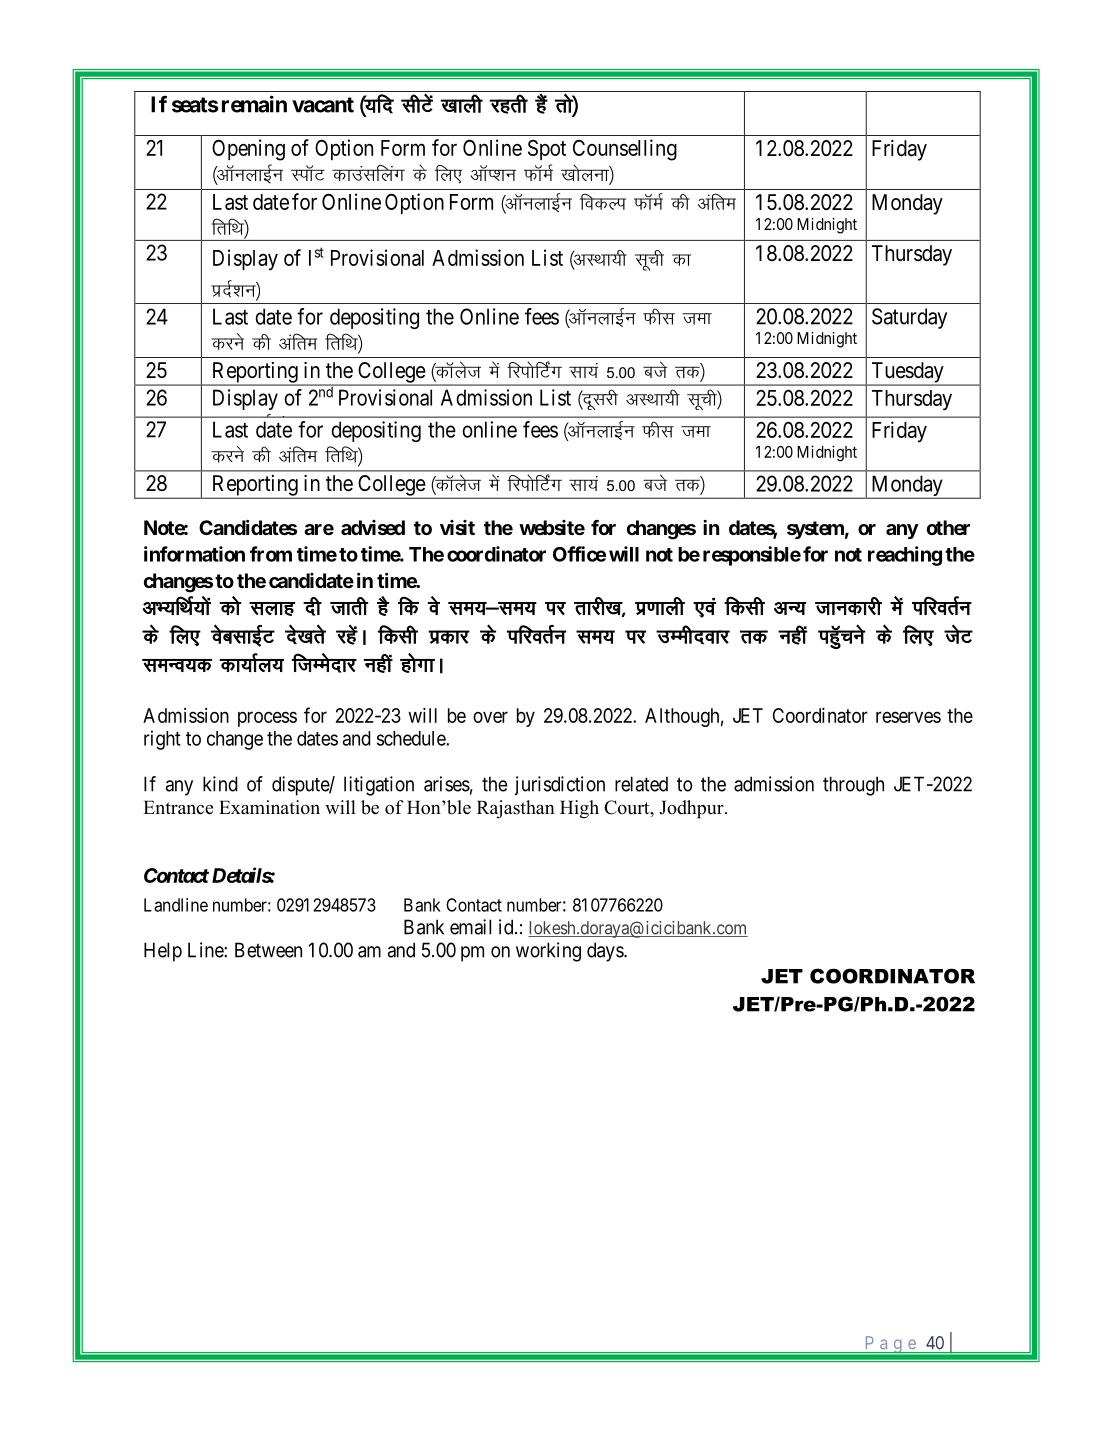 The height and width of the screenshot is (1430, 1105). What do you see at coordinates (248, 150) in the screenshot?
I see `Opening` at bounding box center [248, 150].
